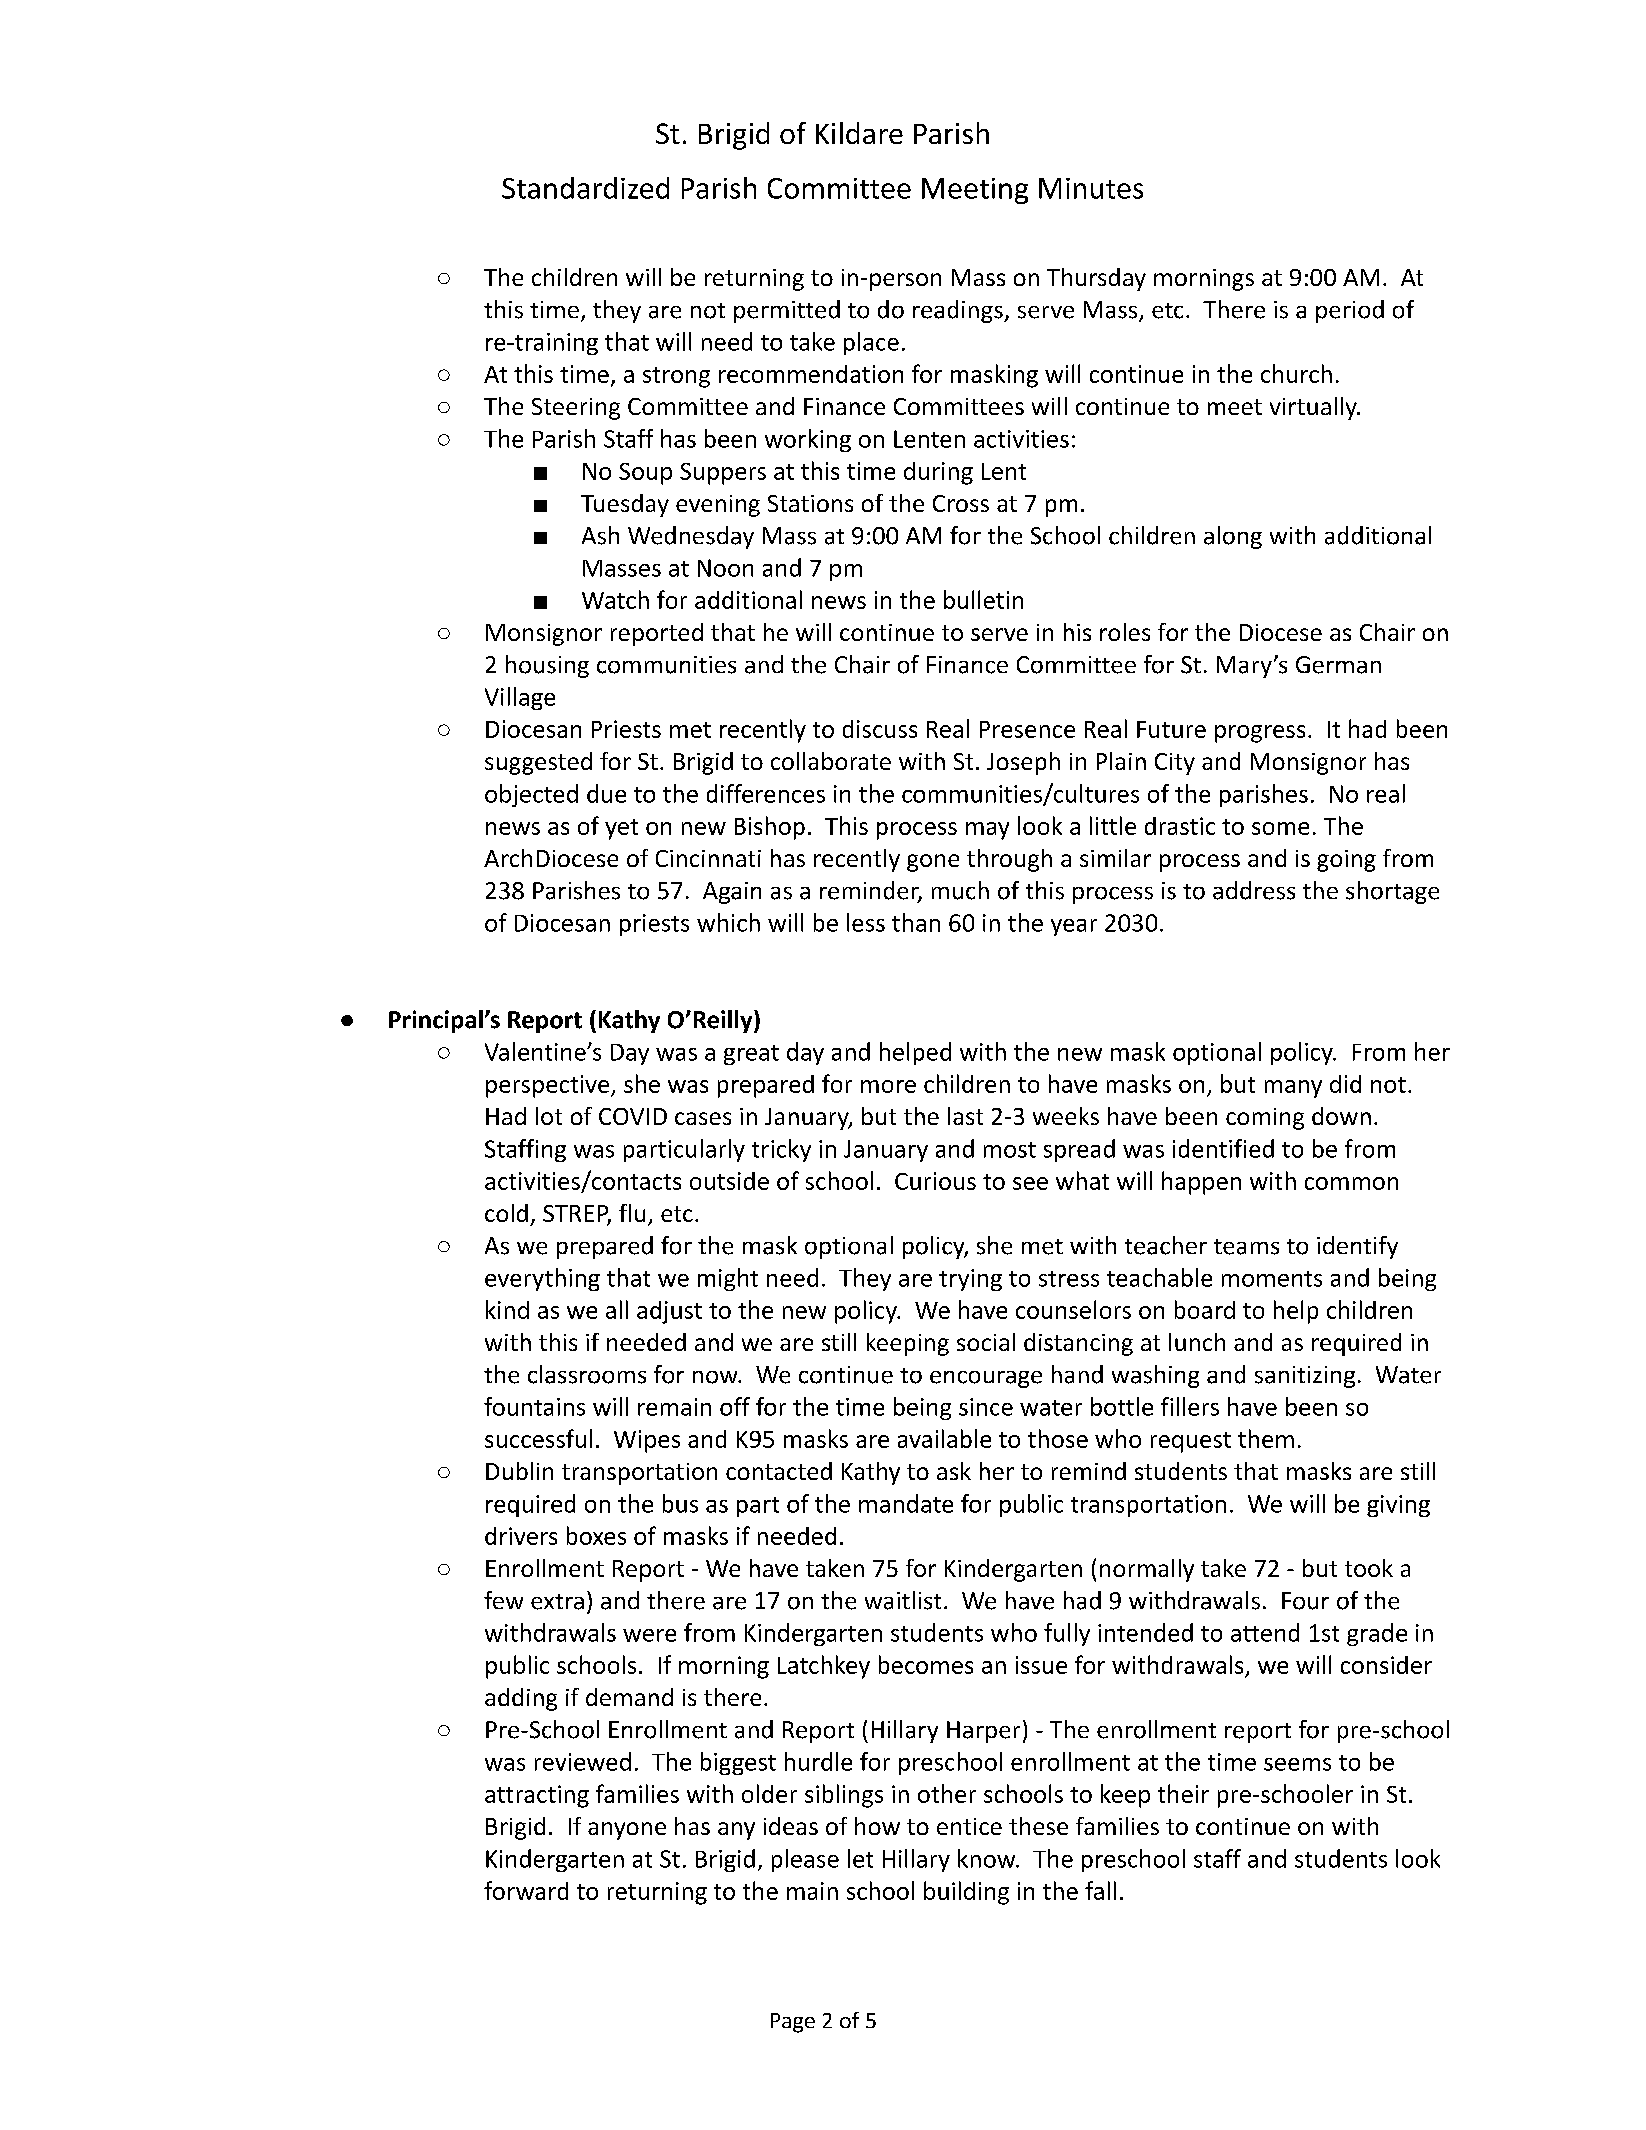 The image size is (1646, 2130). What do you see at coordinates (1350, 311) in the document?
I see `period` at bounding box center [1350, 311].
